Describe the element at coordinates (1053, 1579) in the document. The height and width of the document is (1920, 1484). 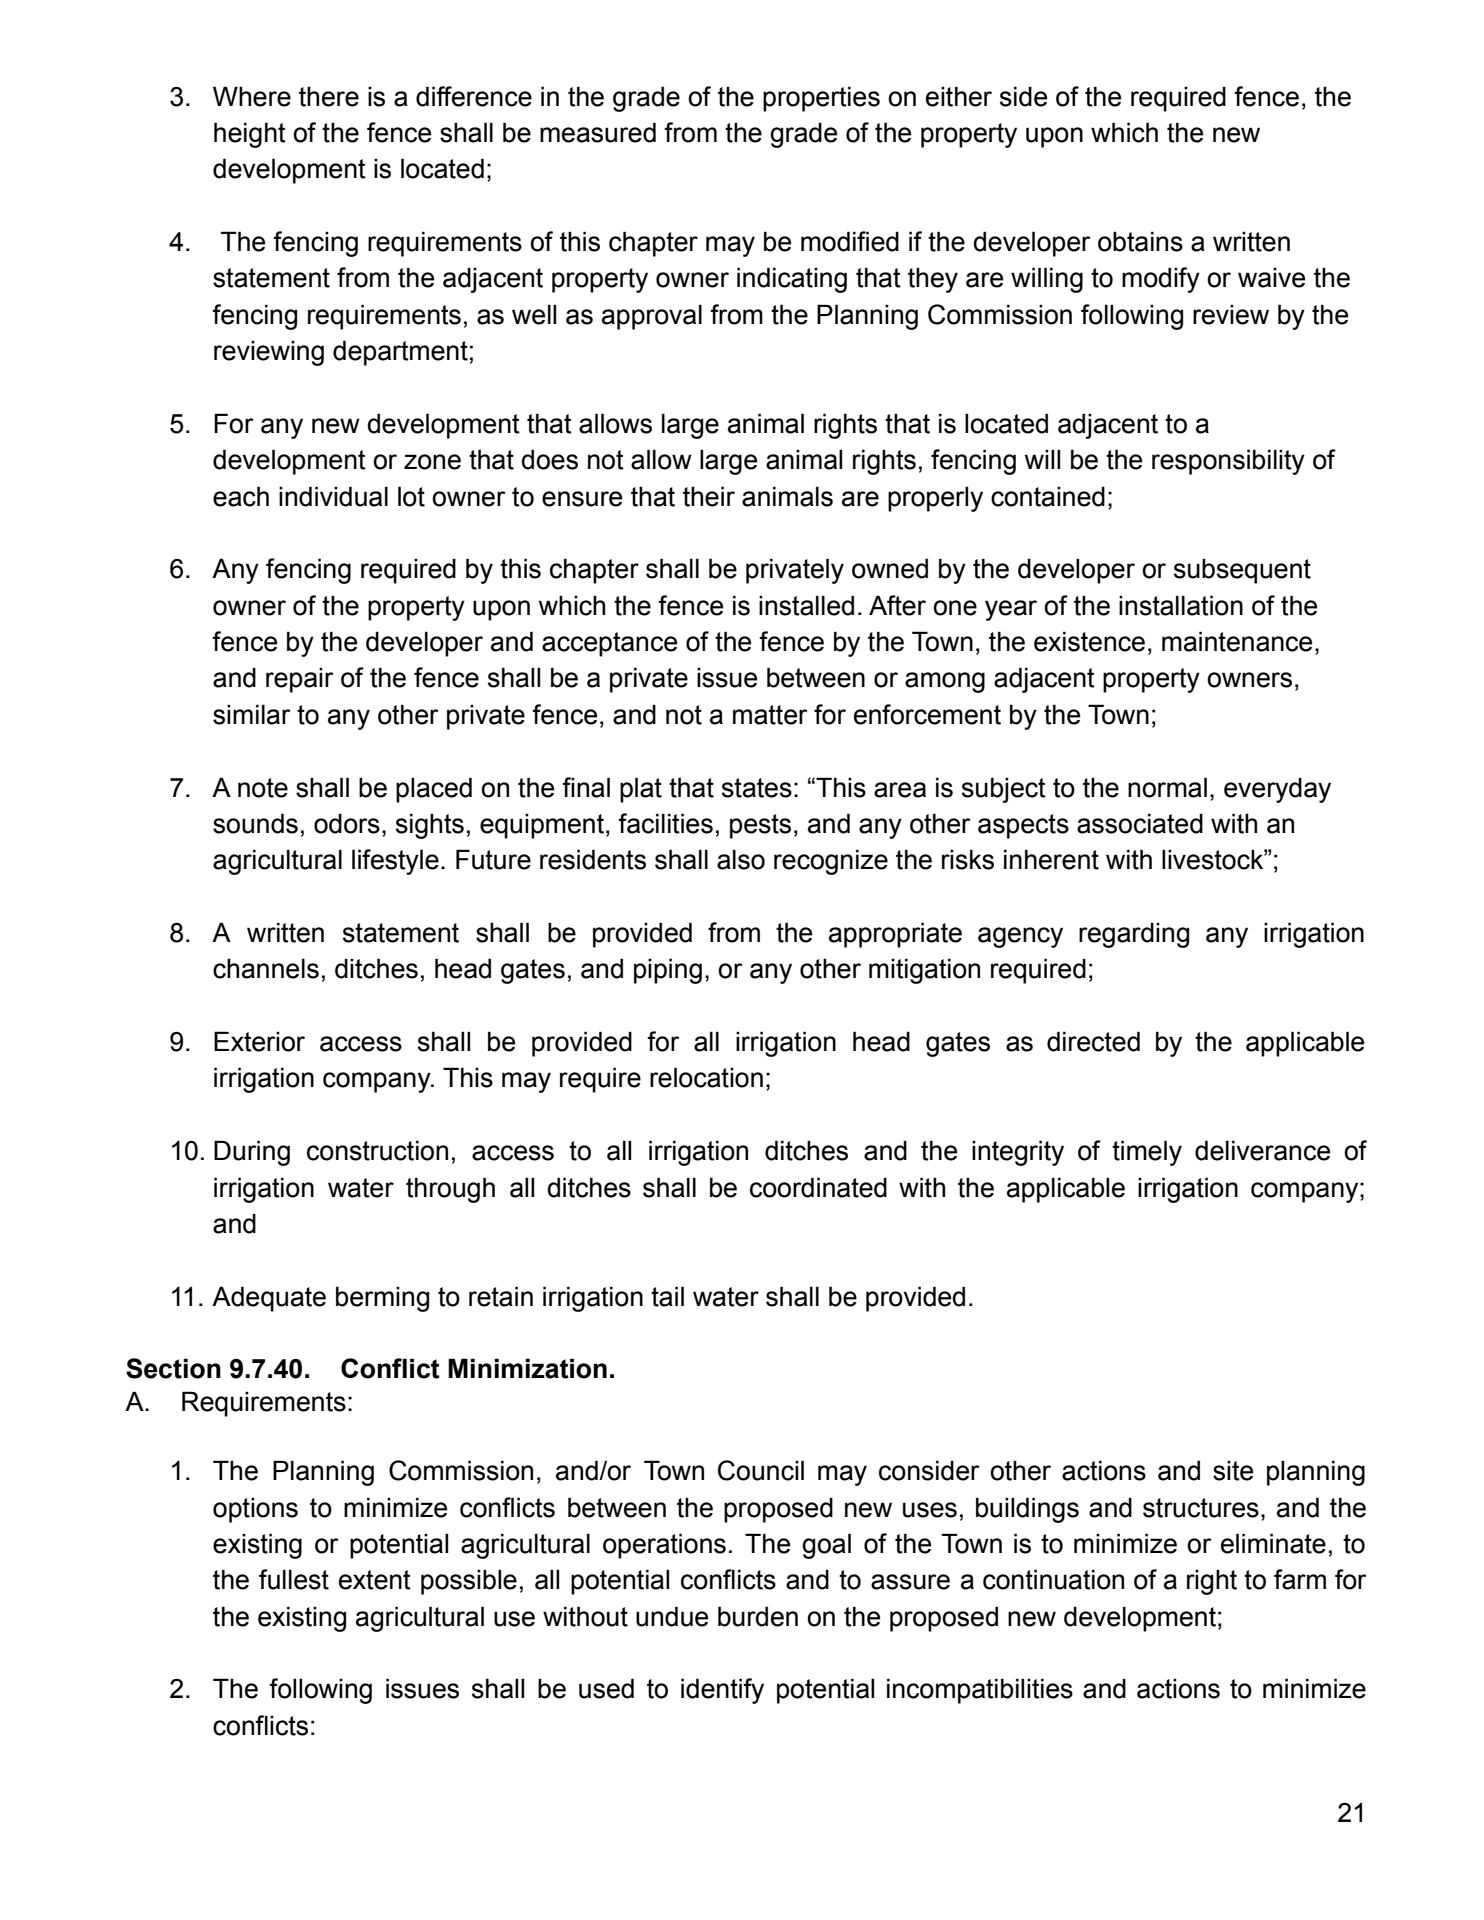
I see `continuation` at that location.
